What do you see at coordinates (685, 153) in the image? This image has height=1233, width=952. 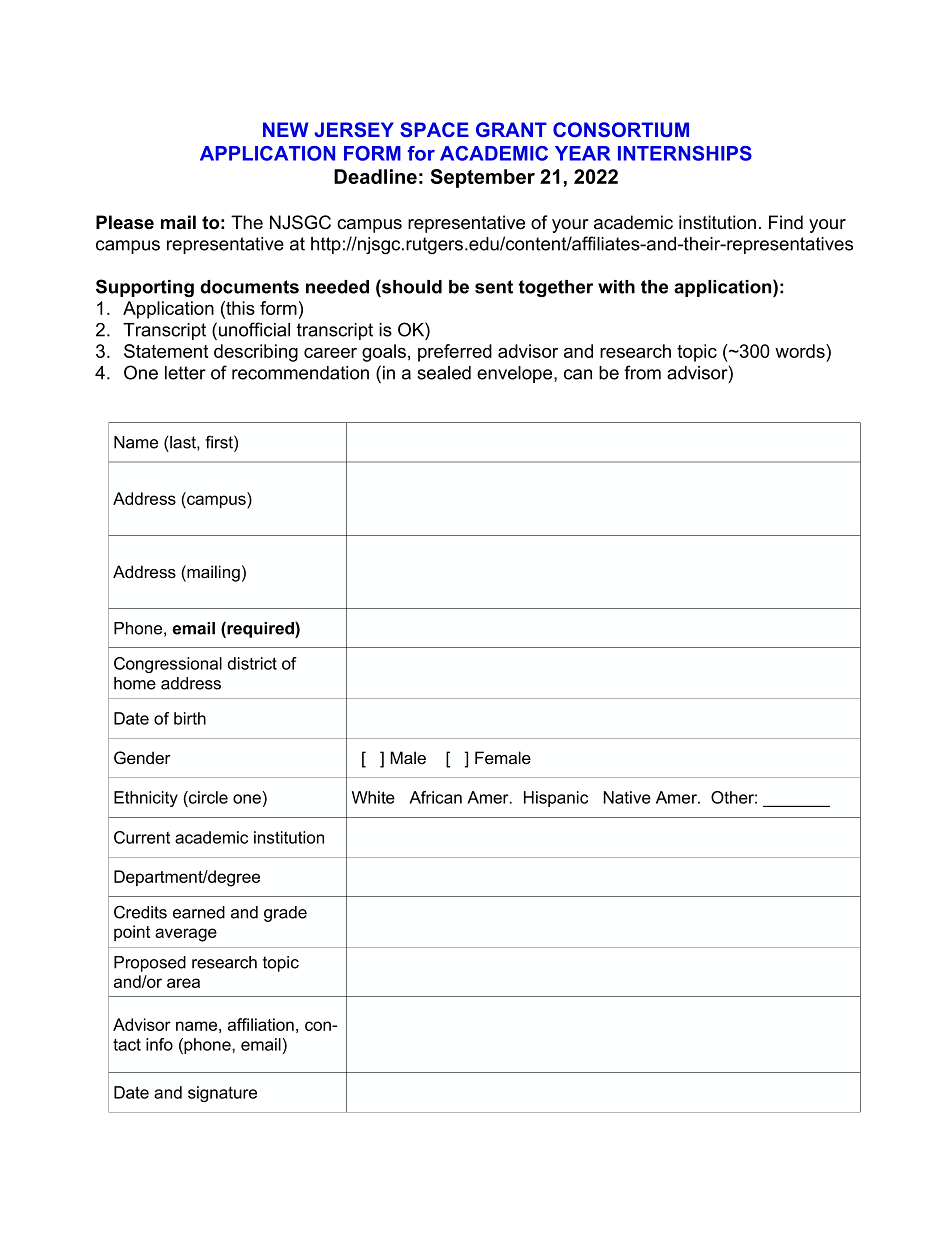 I see `INTERNSHIPS` at bounding box center [685, 153].
